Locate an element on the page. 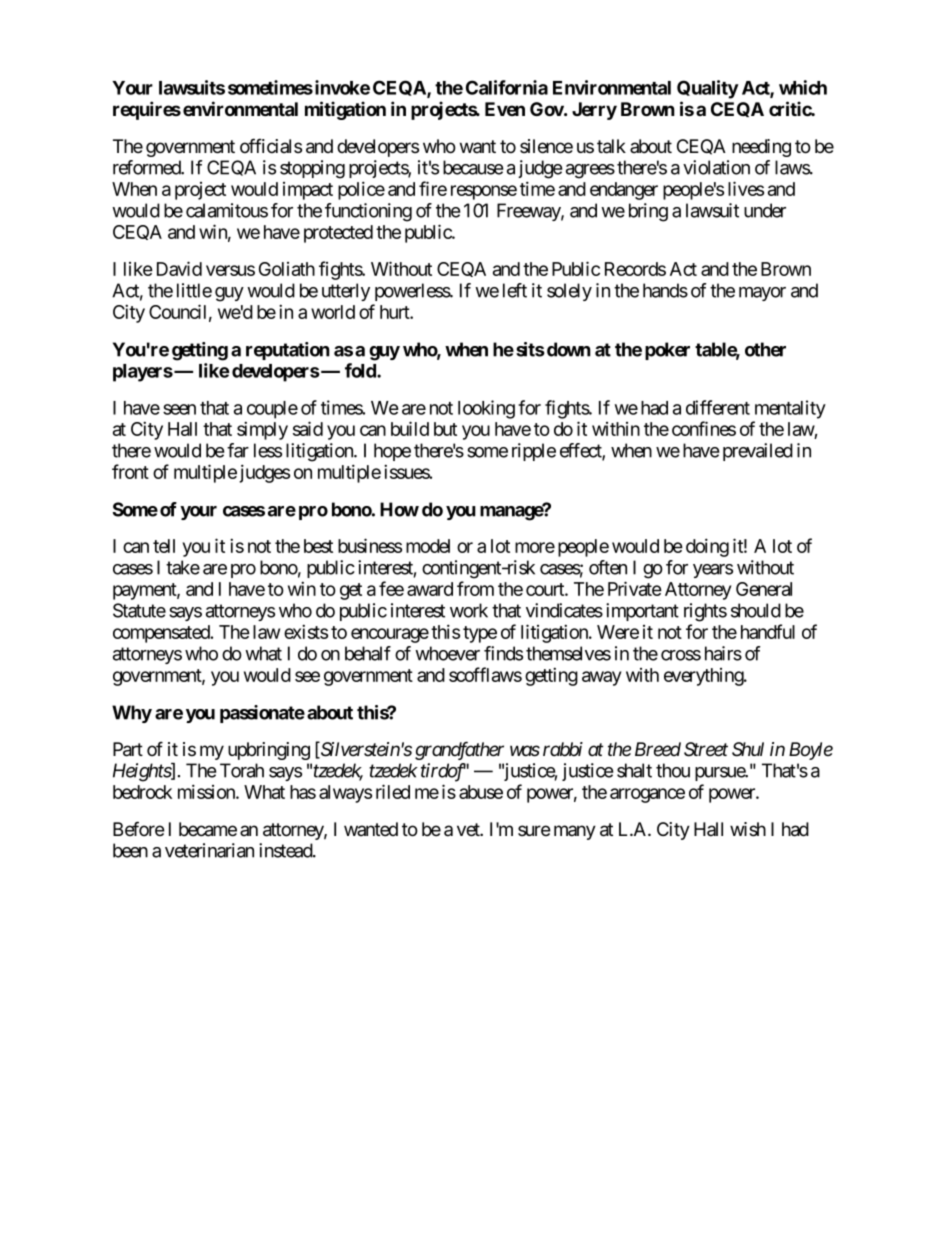 The width and height of the page is (952, 1233). reformed is located at coordinates (147, 167).
